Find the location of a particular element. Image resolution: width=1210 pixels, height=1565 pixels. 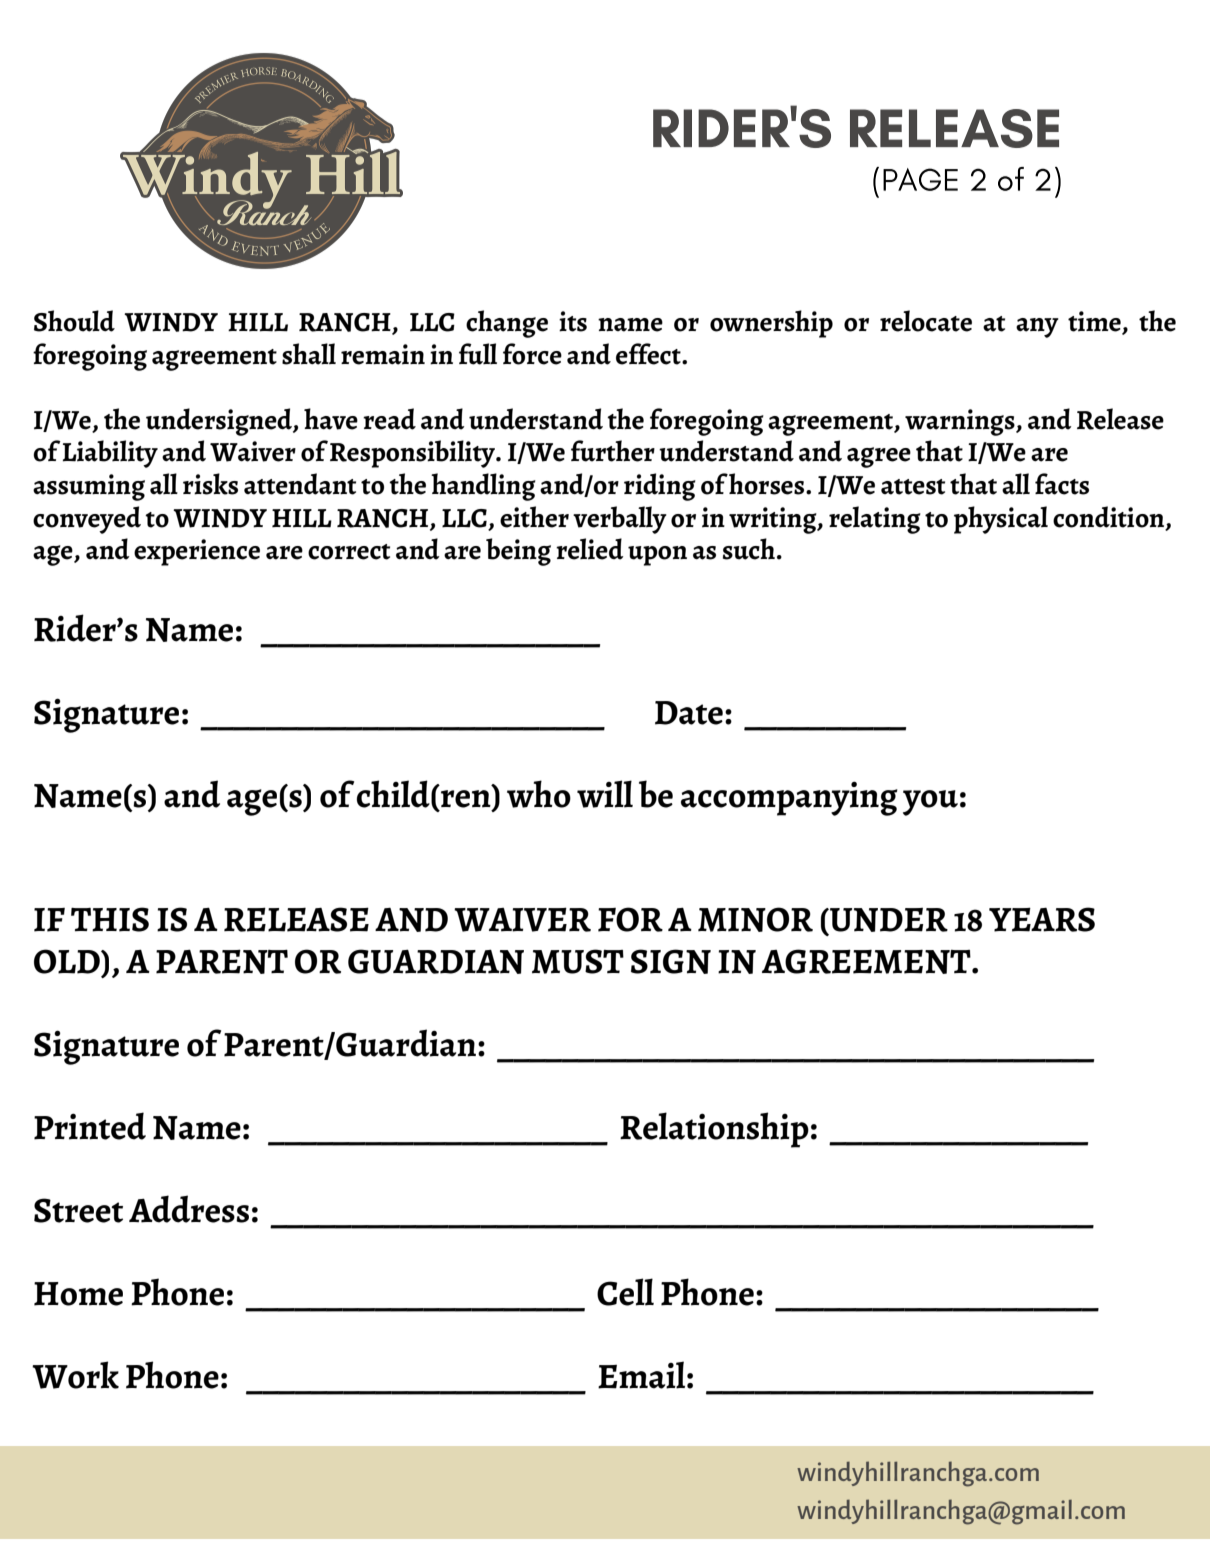

MINOR is located at coordinates (755, 919).
